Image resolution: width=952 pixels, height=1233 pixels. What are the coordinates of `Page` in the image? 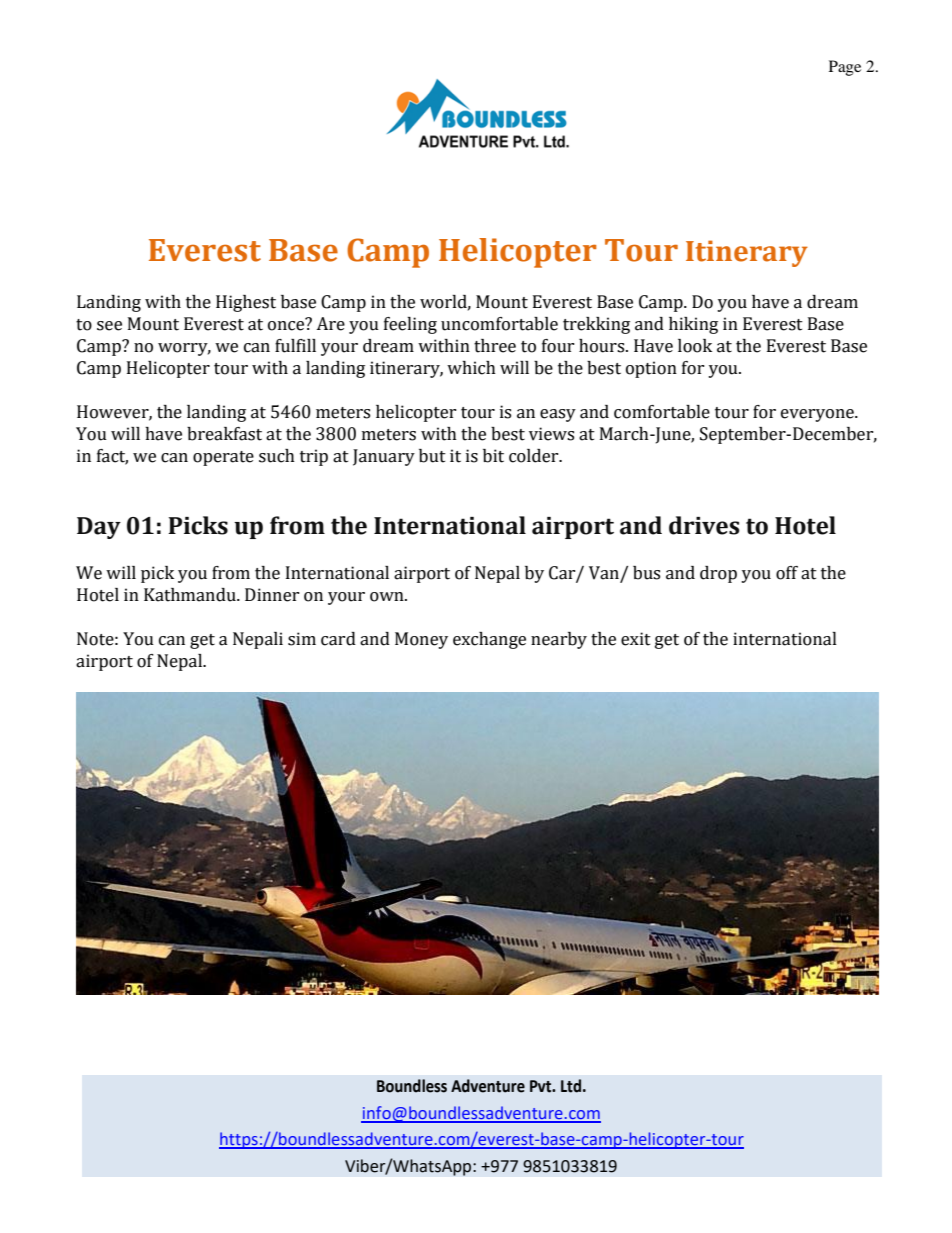 It's located at (845, 68).
